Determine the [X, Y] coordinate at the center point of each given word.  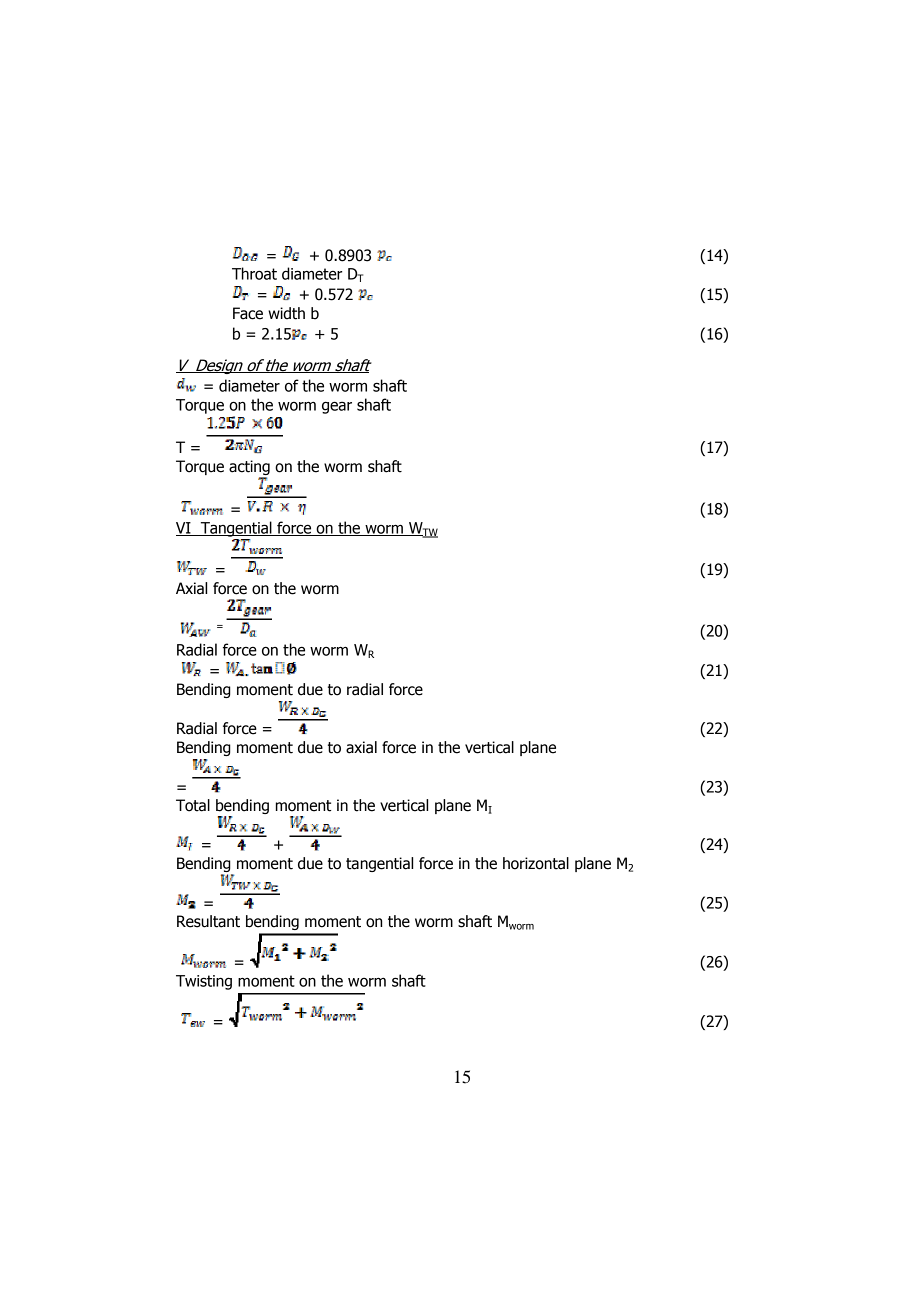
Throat [254, 273]
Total [193, 805]
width [286, 313]
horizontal [536, 863]
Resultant [208, 921]
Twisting [204, 982]
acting [249, 467]
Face [248, 313]
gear [337, 407]
